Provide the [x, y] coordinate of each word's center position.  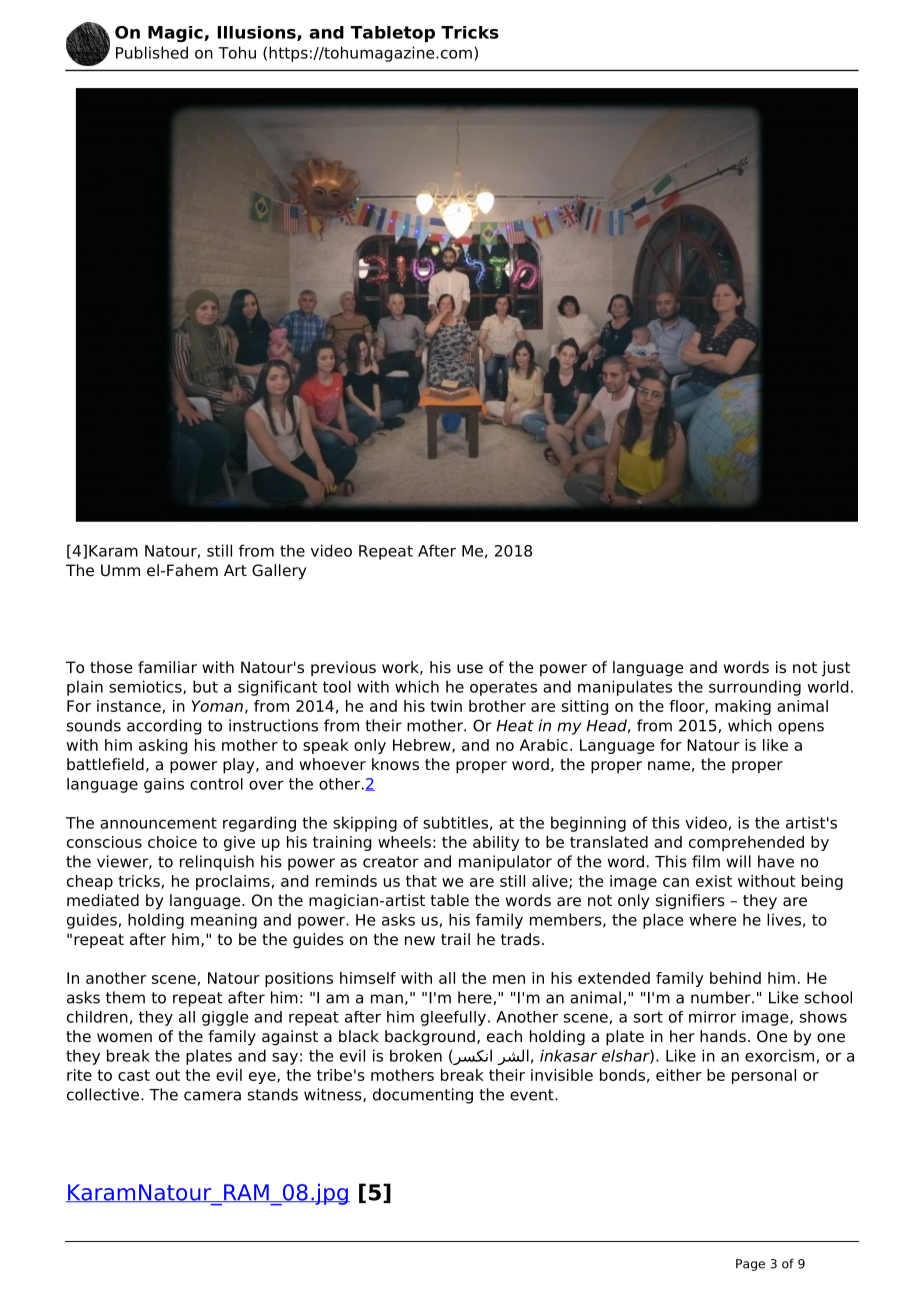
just [836, 669]
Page [750, 1265]
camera [212, 1096]
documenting [423, 1096]
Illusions [258, 33]
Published [152, 52]
